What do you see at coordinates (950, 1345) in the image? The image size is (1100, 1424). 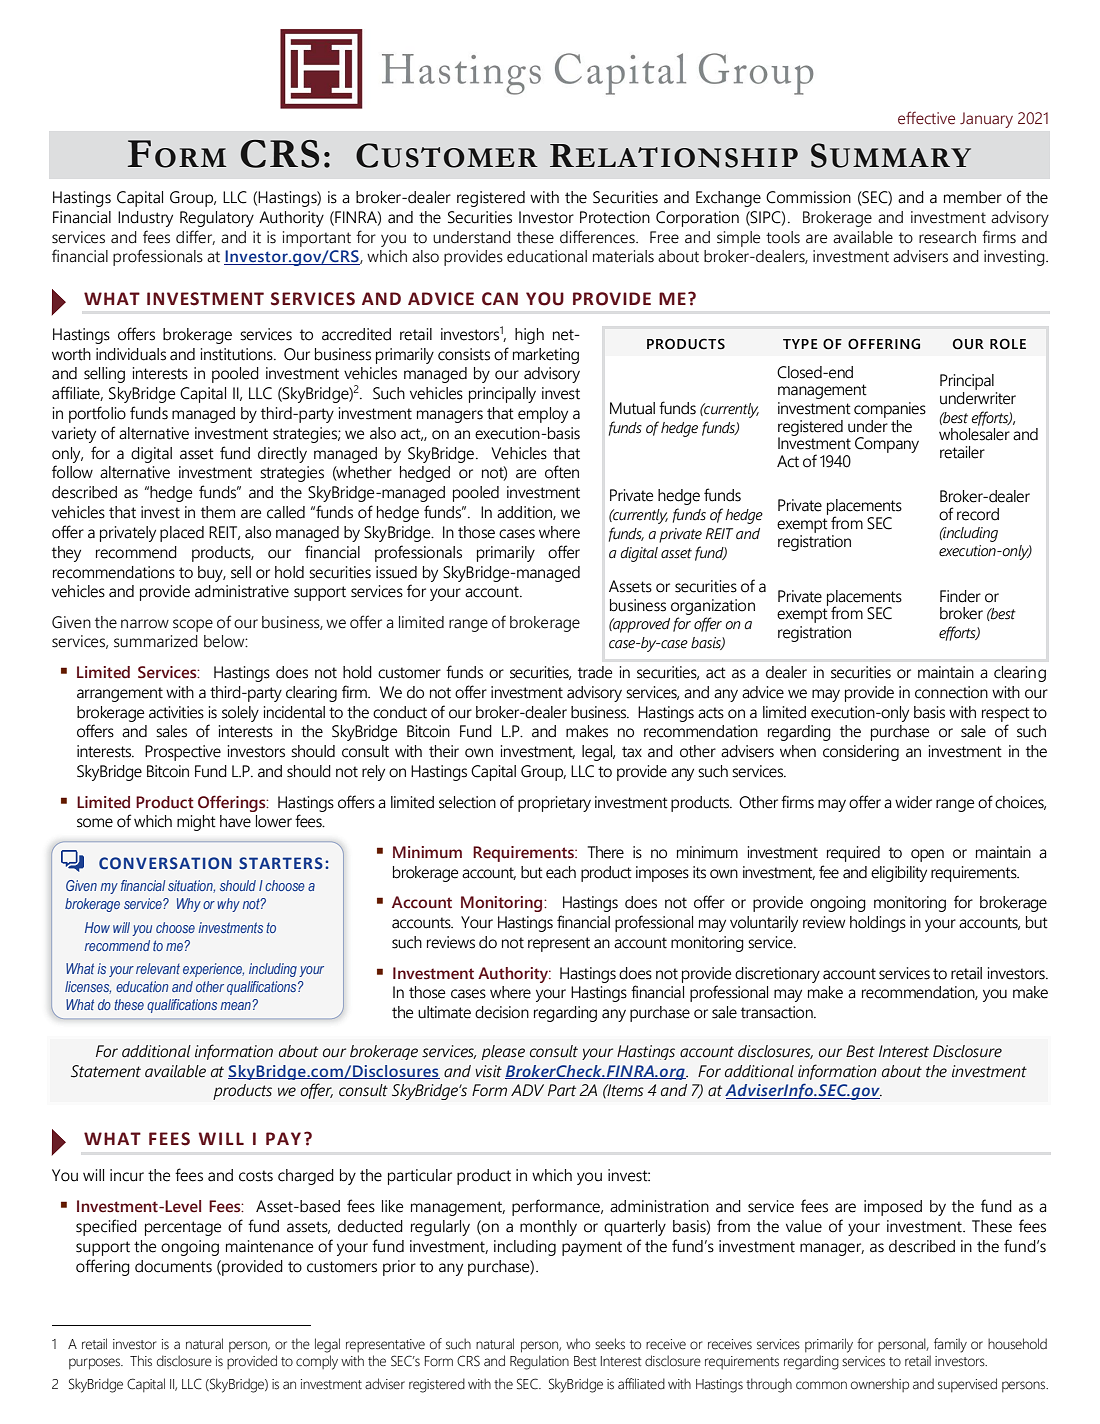 I see `family` at bounding box center [950, 1345].
